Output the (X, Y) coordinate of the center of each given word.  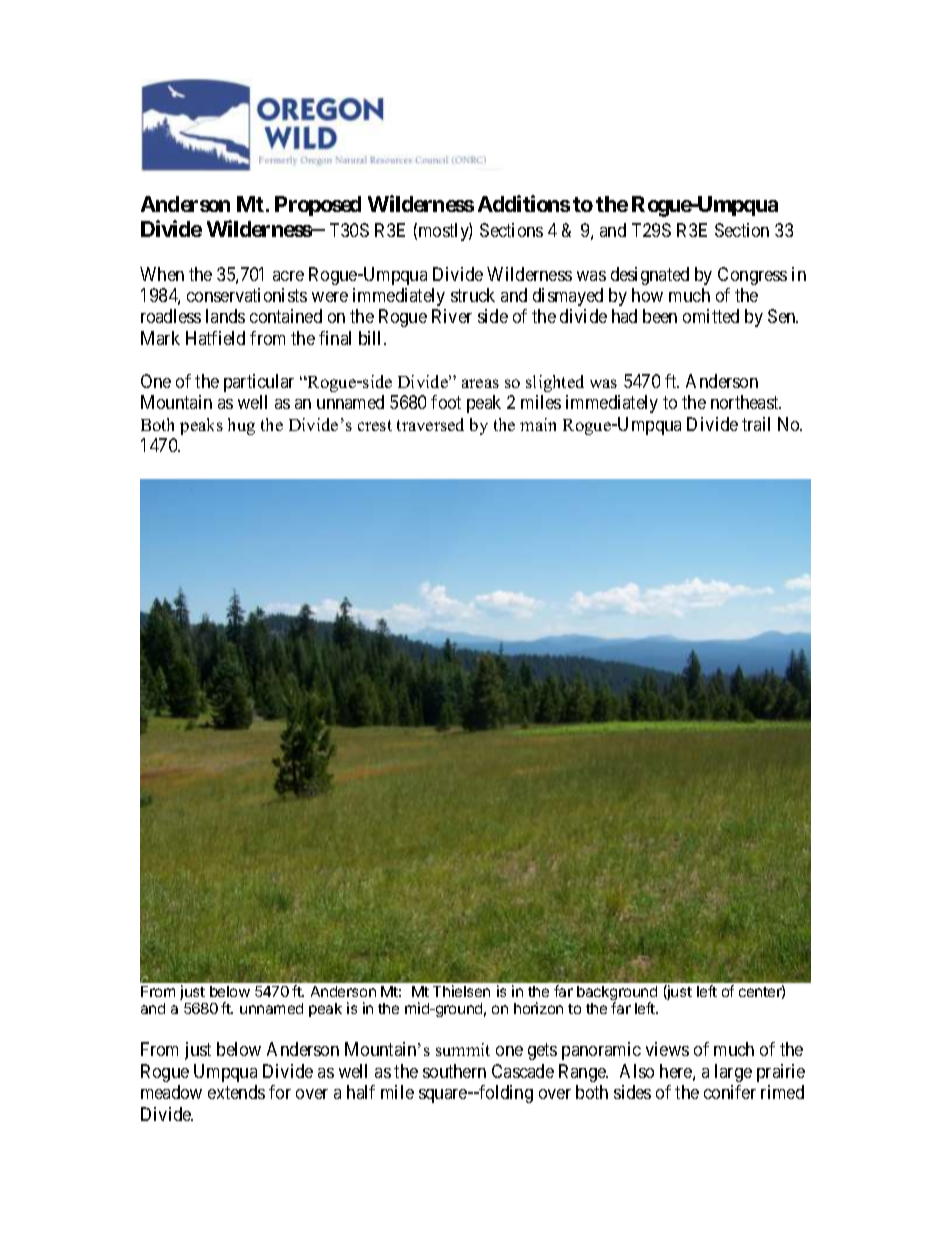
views (667, 1049)
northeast (746, 402)
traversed (430, 424)
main (538, 424)
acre (288, 276)
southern (454, 1071)
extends (236, 1092)
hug (241, 426)
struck (473, 295)
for (280, 1092)
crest (375, 425)
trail (756, 424)
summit (463, 1049)
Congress (752, 276)
